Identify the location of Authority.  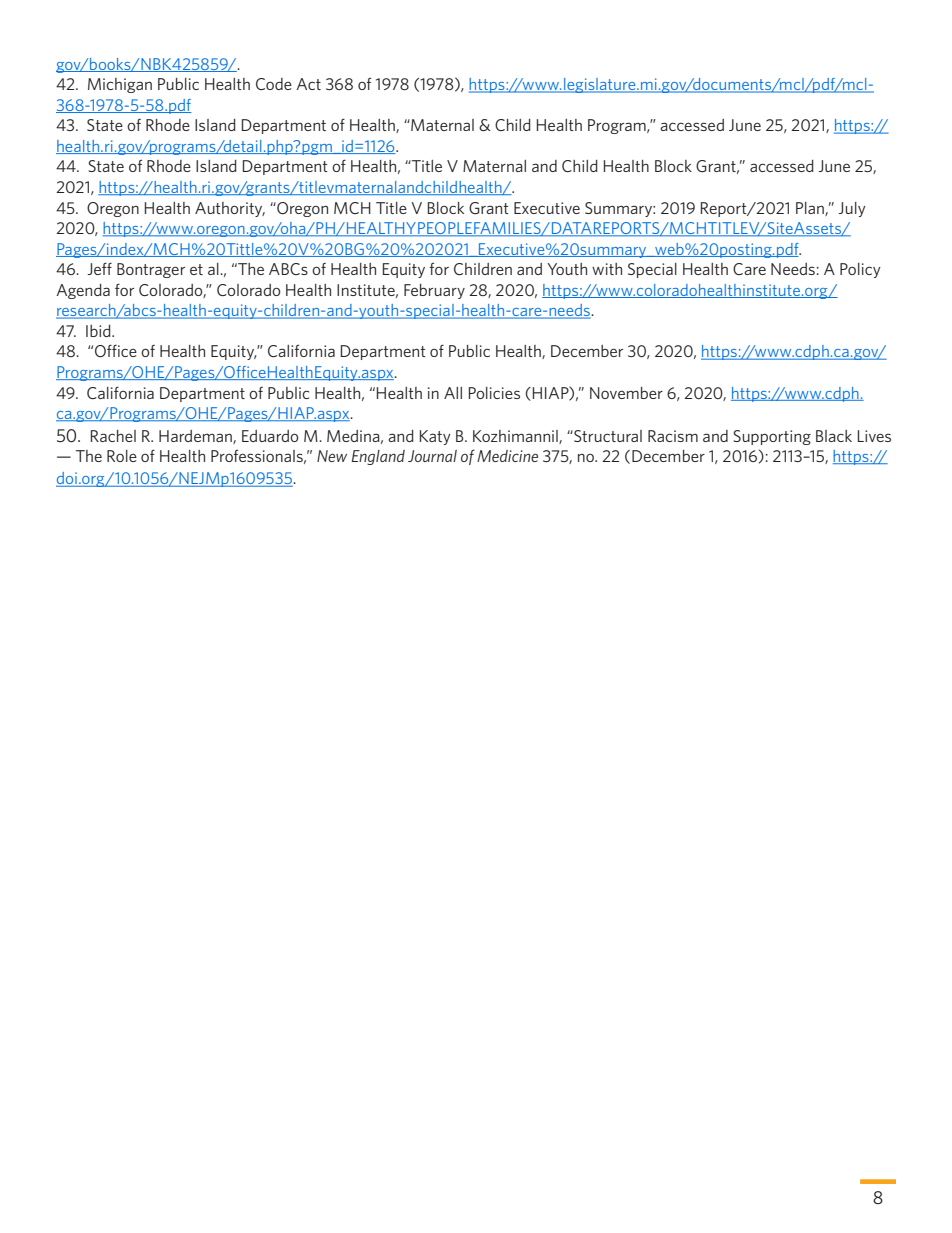
(230, 209).
